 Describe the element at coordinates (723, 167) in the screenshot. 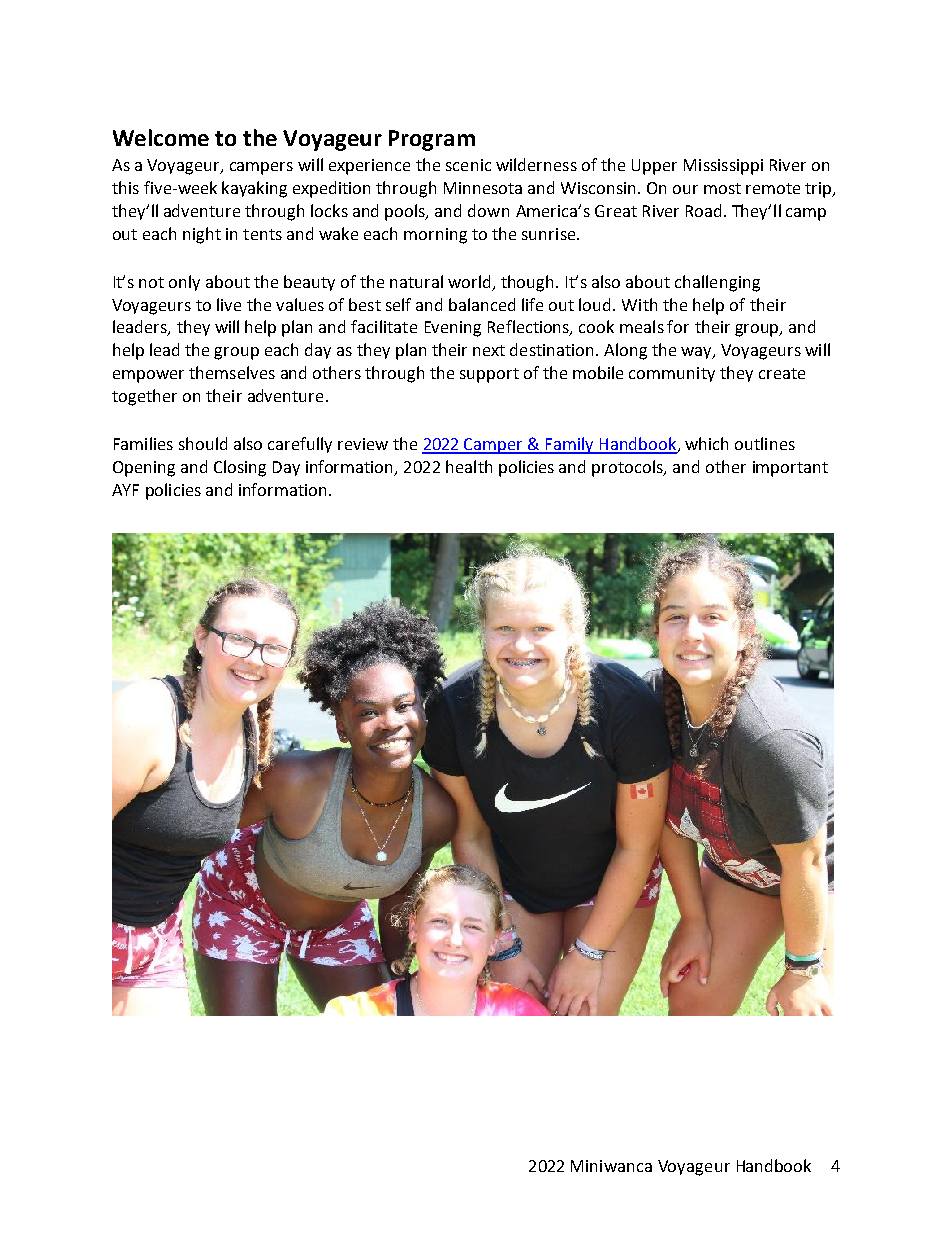

I see `Mississippi` at that location.
